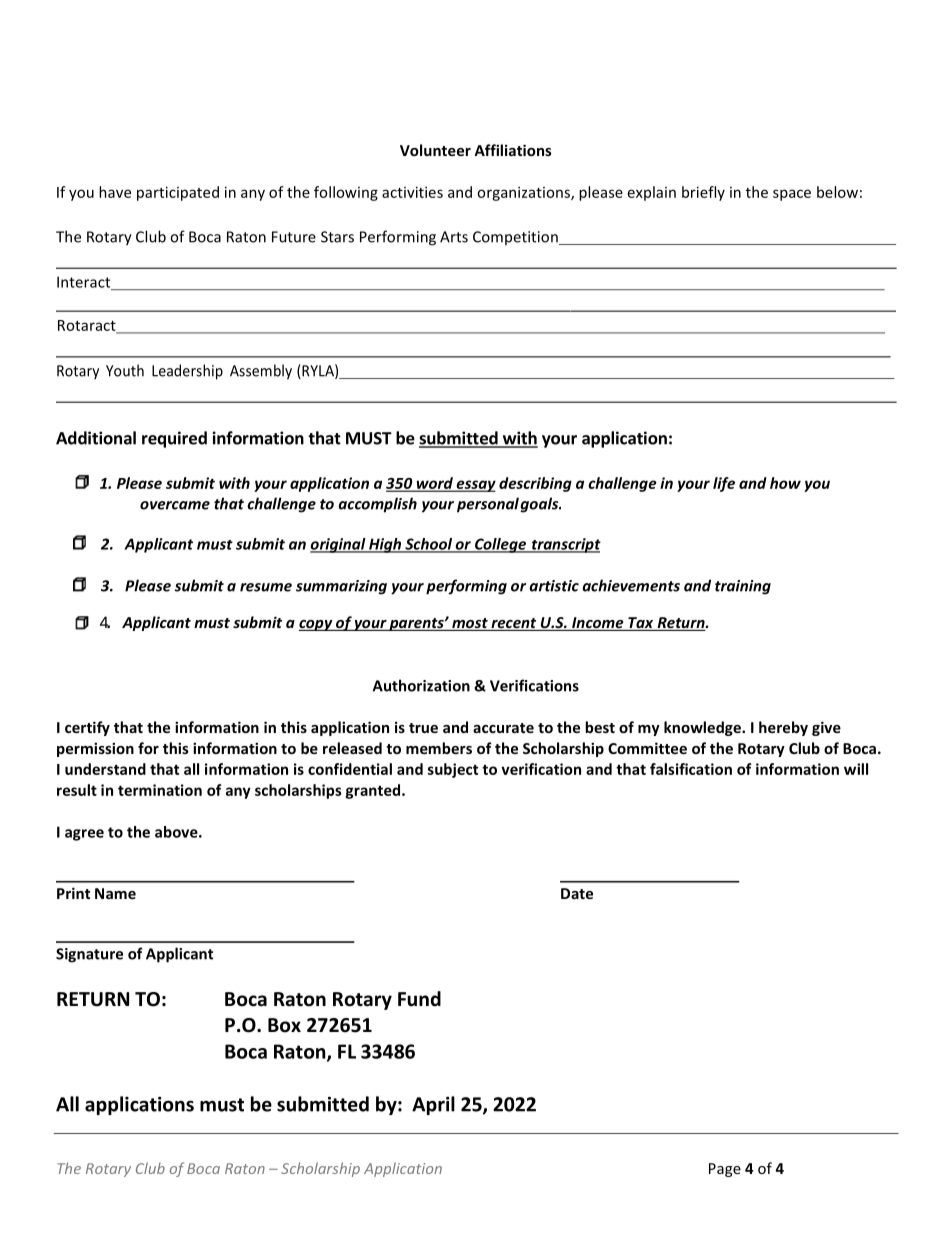  What do you see at coordinates (175, 505) in the image?
I see `overcame` at bounding box center [175, 505].
